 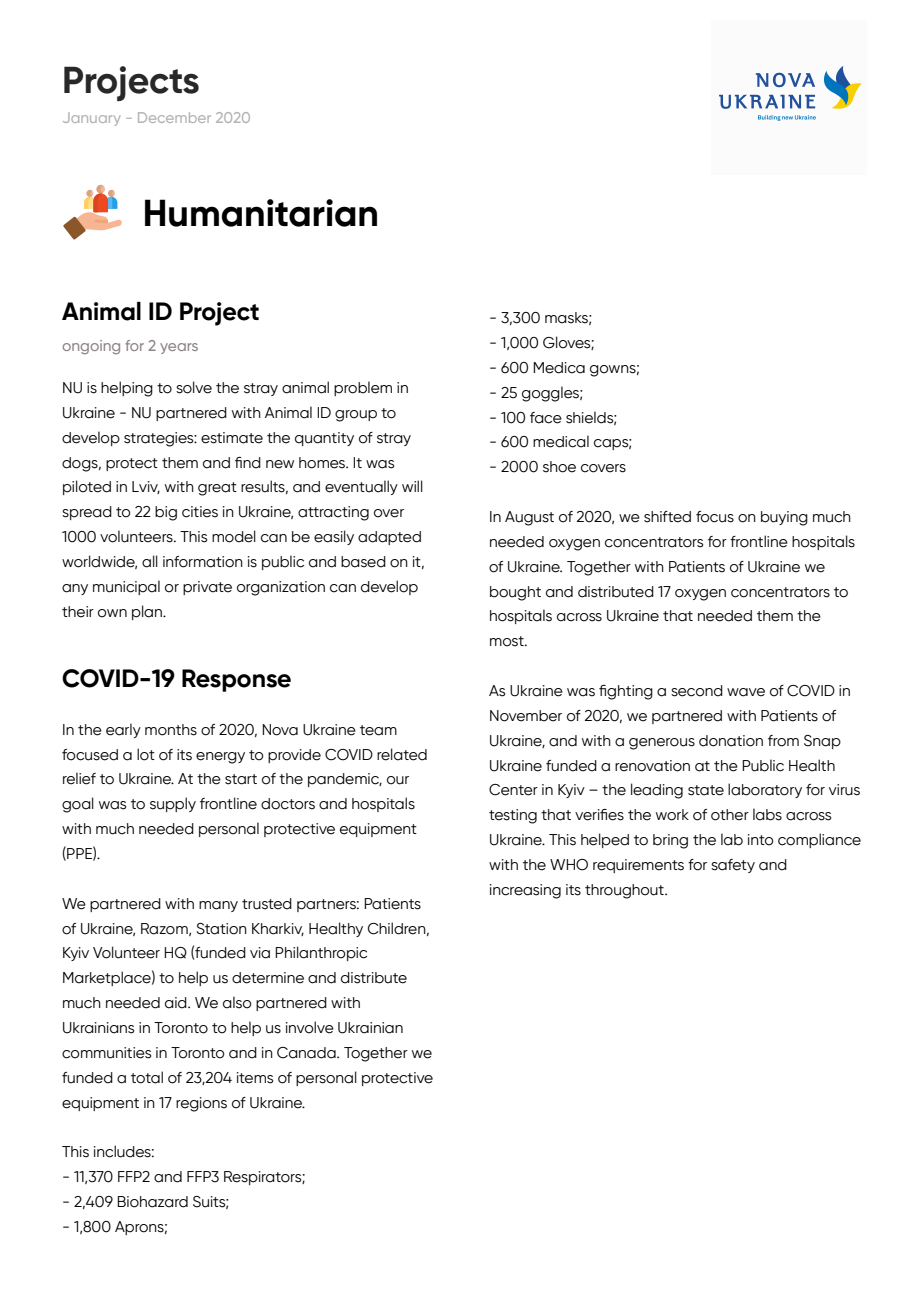 I want to click on Biohazard, so click(x=152, y=1202).
